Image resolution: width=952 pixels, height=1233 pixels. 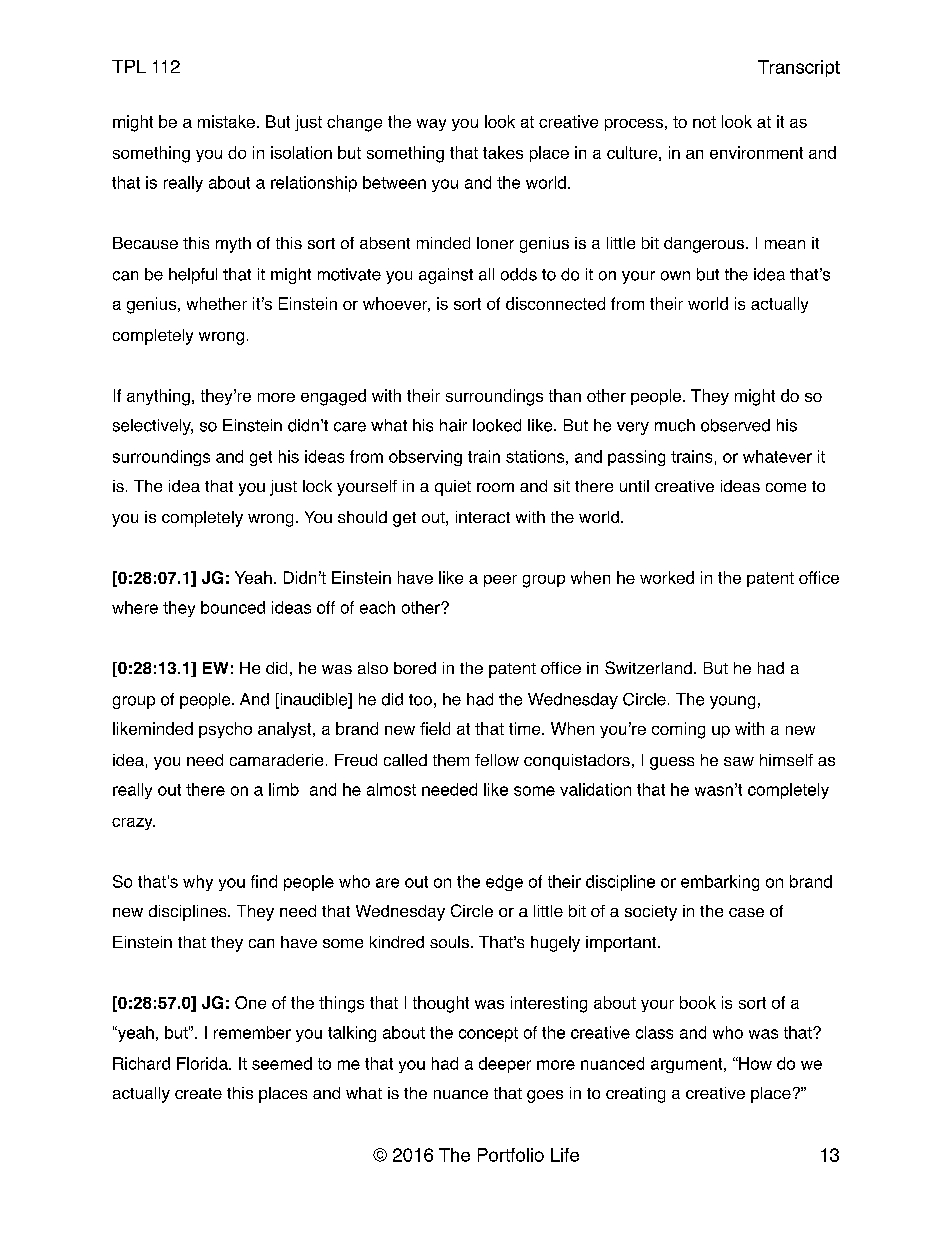 I want to click on whether, so click(x=217, y=303).
